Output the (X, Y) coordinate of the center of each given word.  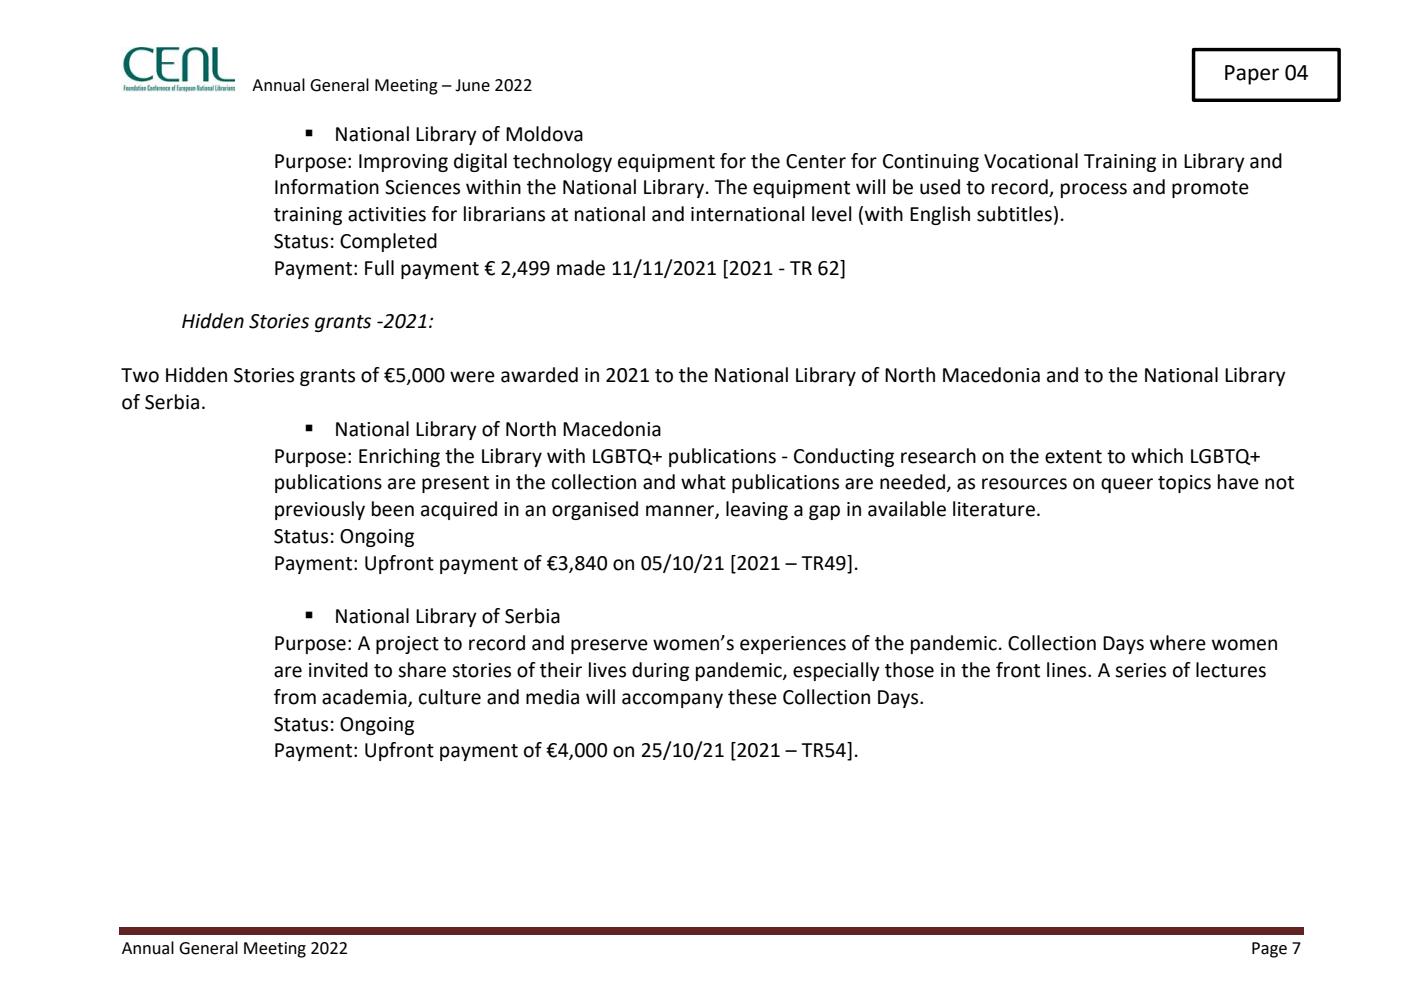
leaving (757, 510)
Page (1269, 950)
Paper (1252, 75)
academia (365, 698)
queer (1127, 485)
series (1140, 670)
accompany (672, 700)
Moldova (544, 134)
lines (1068, 670)
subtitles (1014, 214)
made (581, 268)
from (295, 697)
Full (379, 268)
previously (320, 510)
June (472, 85)
